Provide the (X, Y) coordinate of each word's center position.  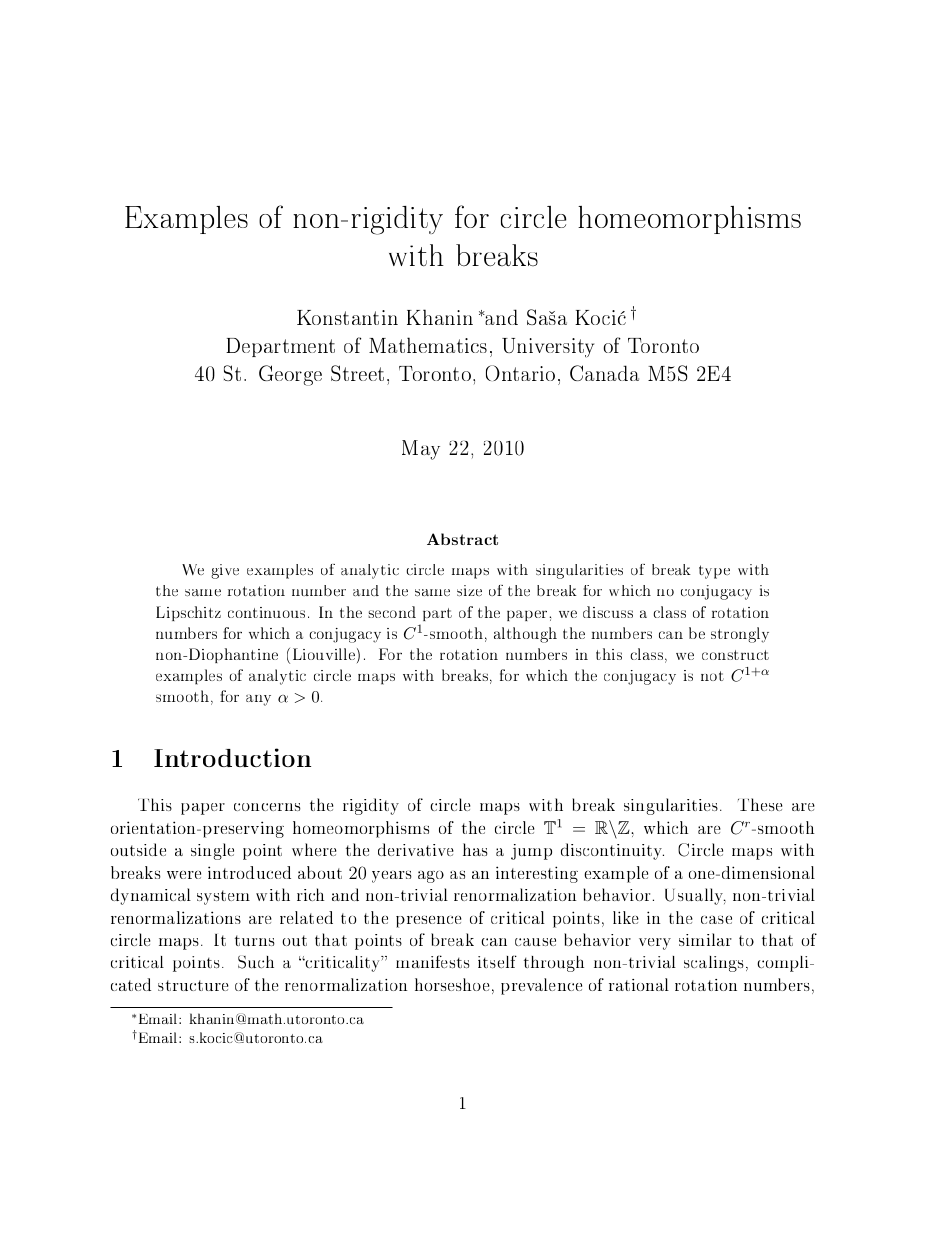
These (760, 804)
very (655, 944)
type (714, 572)
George (290, 375)
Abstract (462, 539)
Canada (604, 373)
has (475, 849)
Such (256, 962)
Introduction (232, 757)
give (225, 571)
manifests (433, 961)
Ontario (520, 373)
